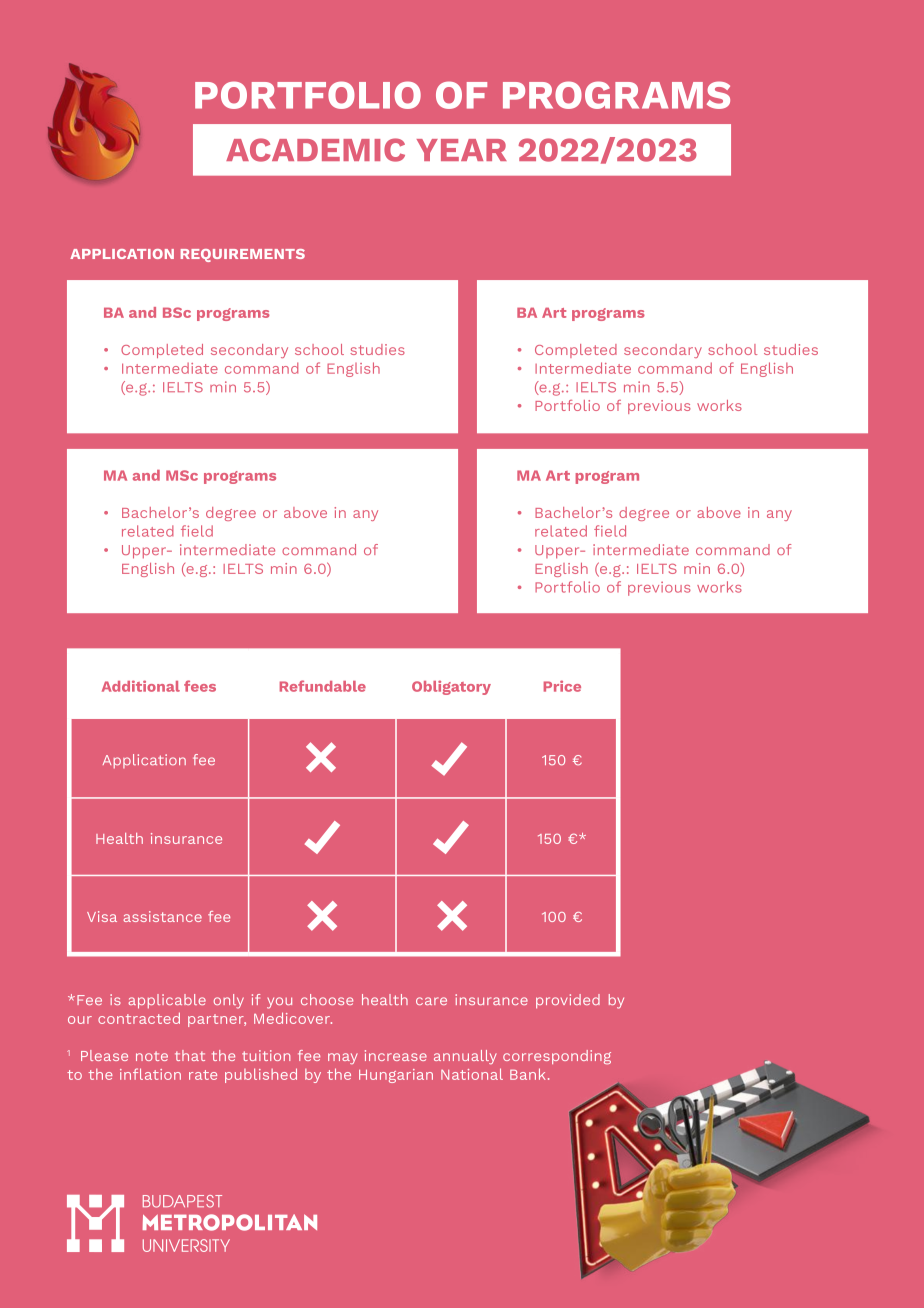 The image size is (924, 1308). I want to click on REQUIREMENTS, so click(243, 255).
